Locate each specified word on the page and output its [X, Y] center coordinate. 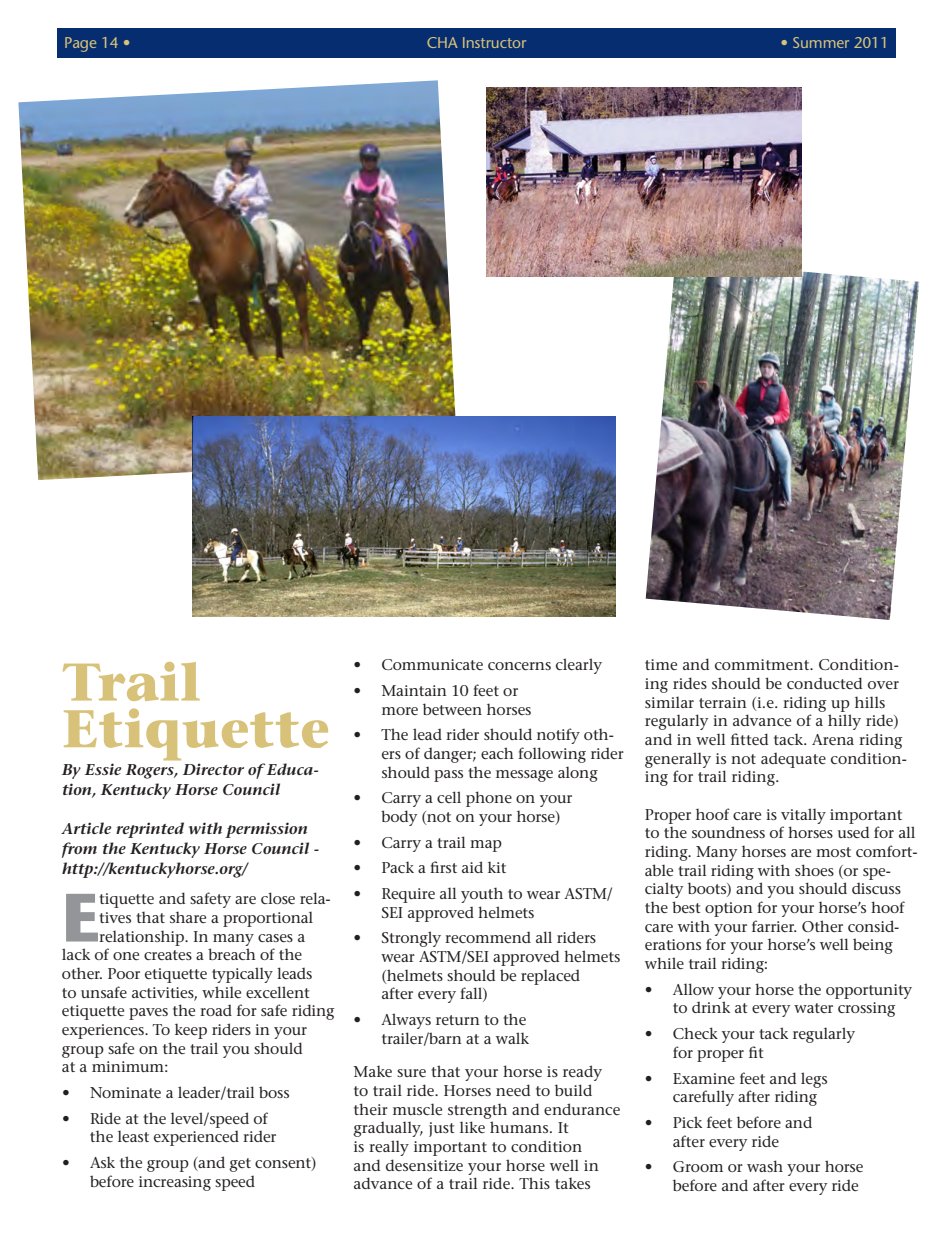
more [400, 711]
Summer [821, 42]
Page [80, 44]
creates [168, 955]
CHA [442, 42]
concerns [519, 666]
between [452, 709]
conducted [824, 683]
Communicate [432, 664]
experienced [196, 1138]
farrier [774, 926]
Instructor [494, 42]
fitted [749, 739]
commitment [763, 664]
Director [213, 769]
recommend [488, 937]
